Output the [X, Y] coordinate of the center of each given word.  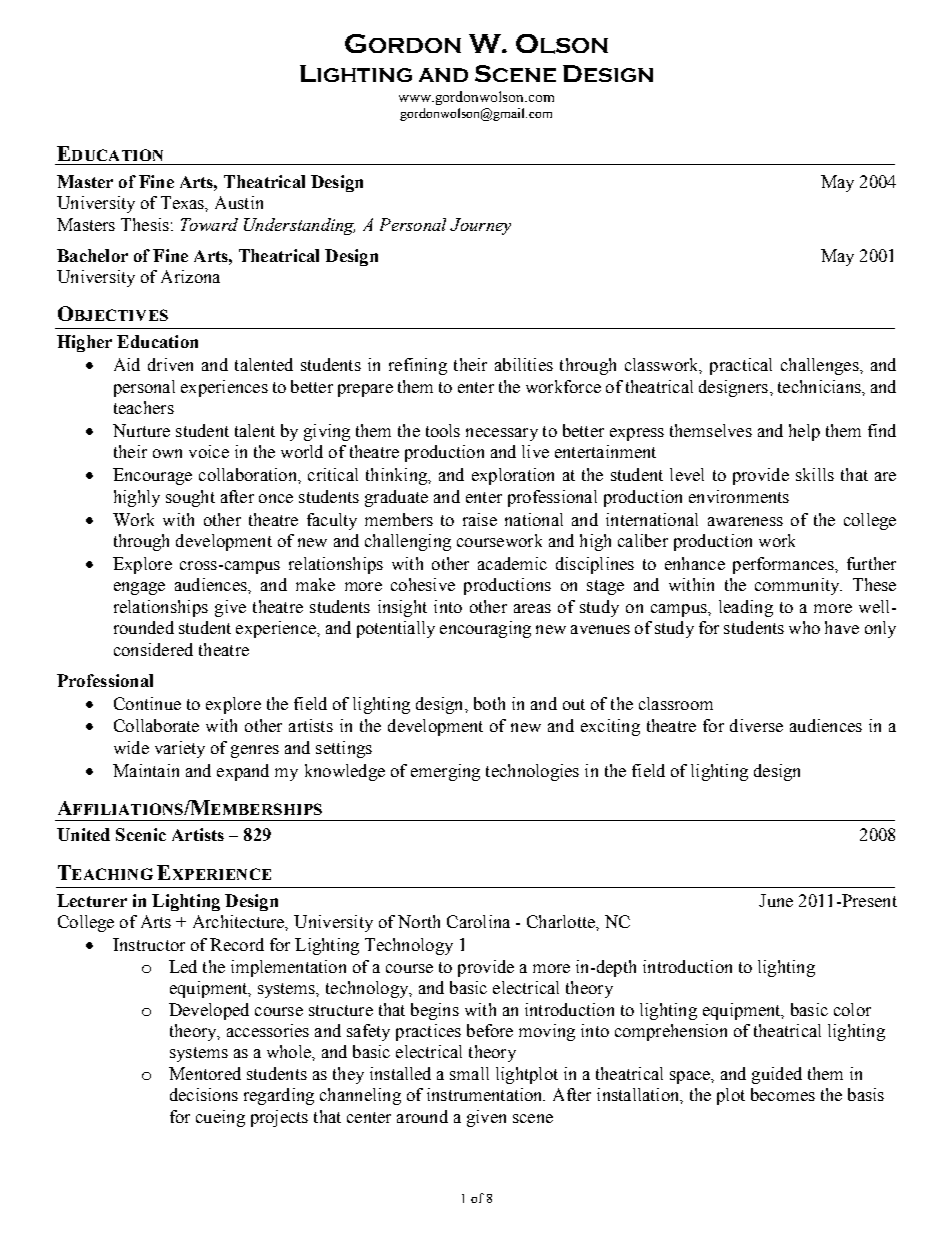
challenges [821, 366]
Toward [209, 224]
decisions [204, 1094]
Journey [480, 226]
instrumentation [486, 1094]
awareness [745, 521]
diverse [756, 725]
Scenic [141, 834]
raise [480, 519]
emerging [445, 772]
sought [190, 498]
